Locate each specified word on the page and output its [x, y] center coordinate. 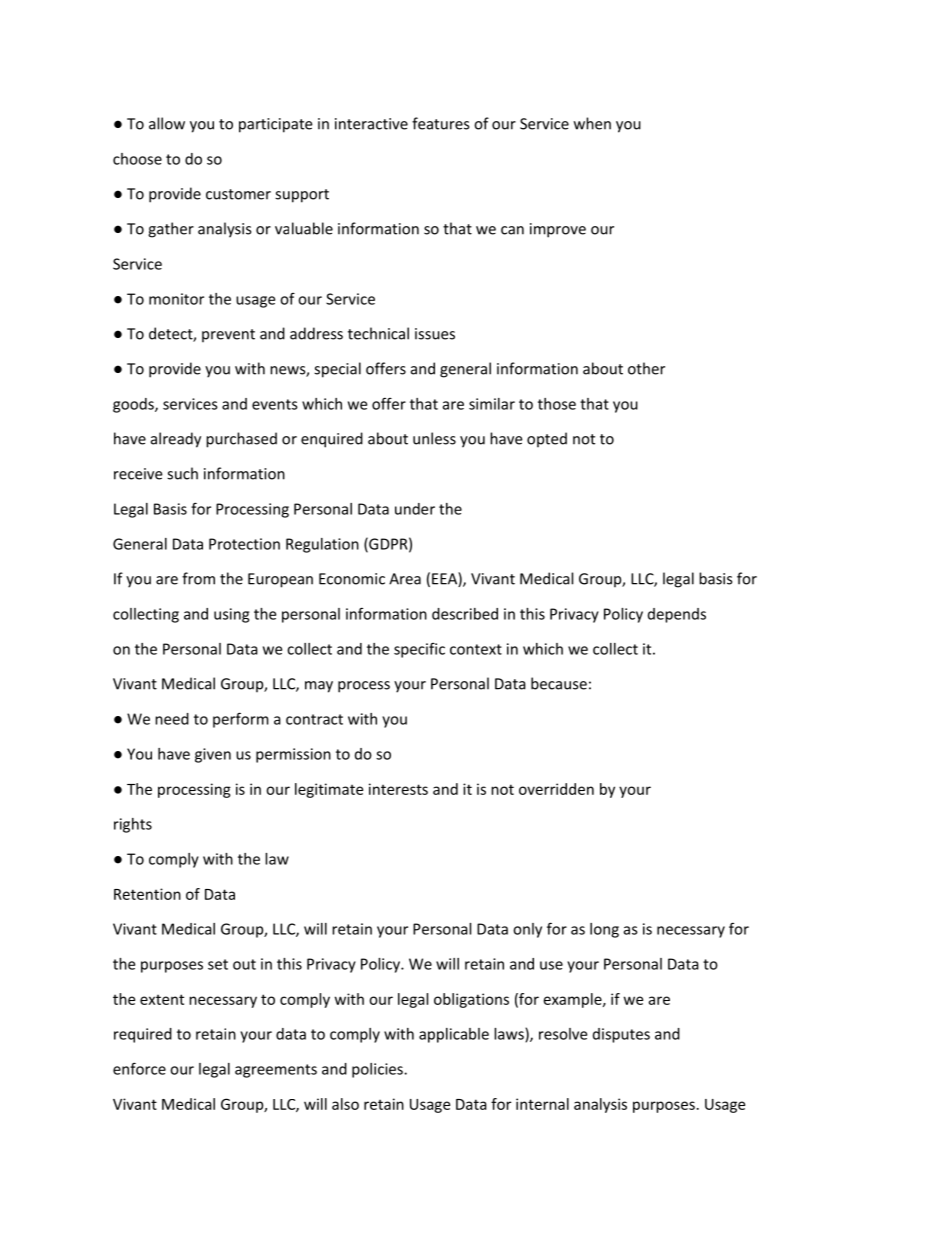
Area [405, 579]
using [231, 615]
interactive [371, 124]
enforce [139, 1068]
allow [167, 123]
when [592, 123]
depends [677, 615]
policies [378, 1070]
